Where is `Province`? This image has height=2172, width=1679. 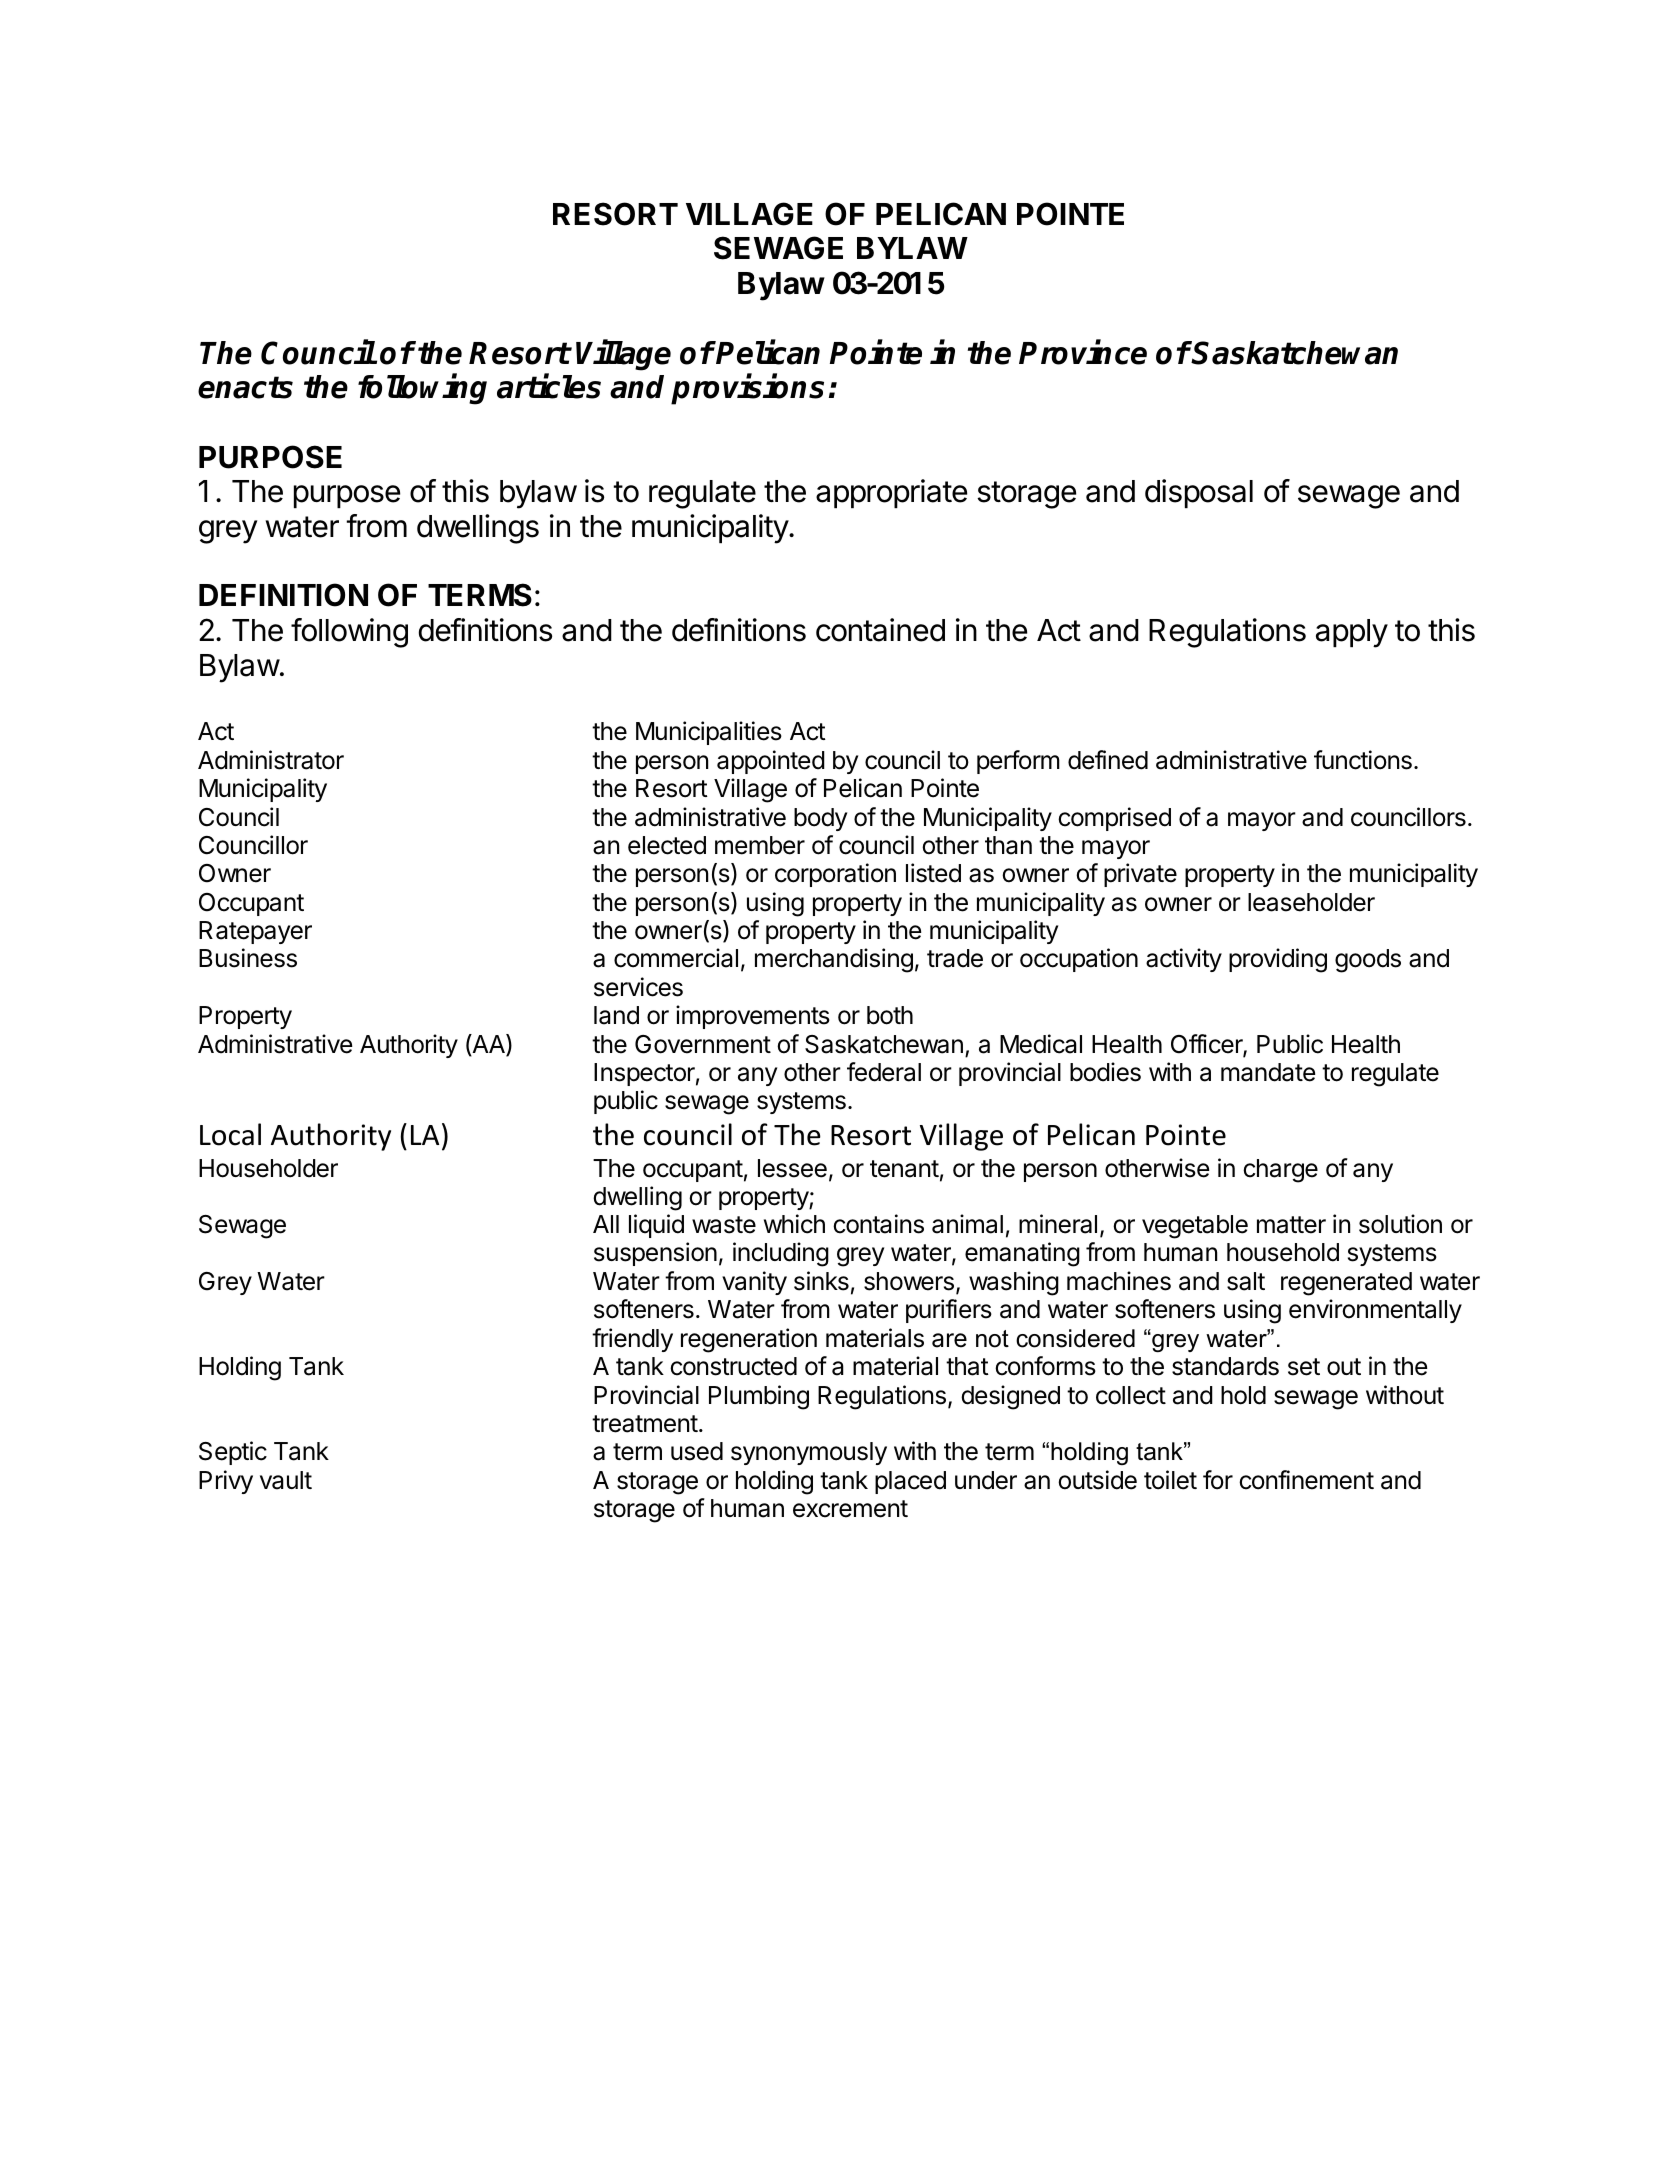
Province is located at coordinates (1083, 352).
